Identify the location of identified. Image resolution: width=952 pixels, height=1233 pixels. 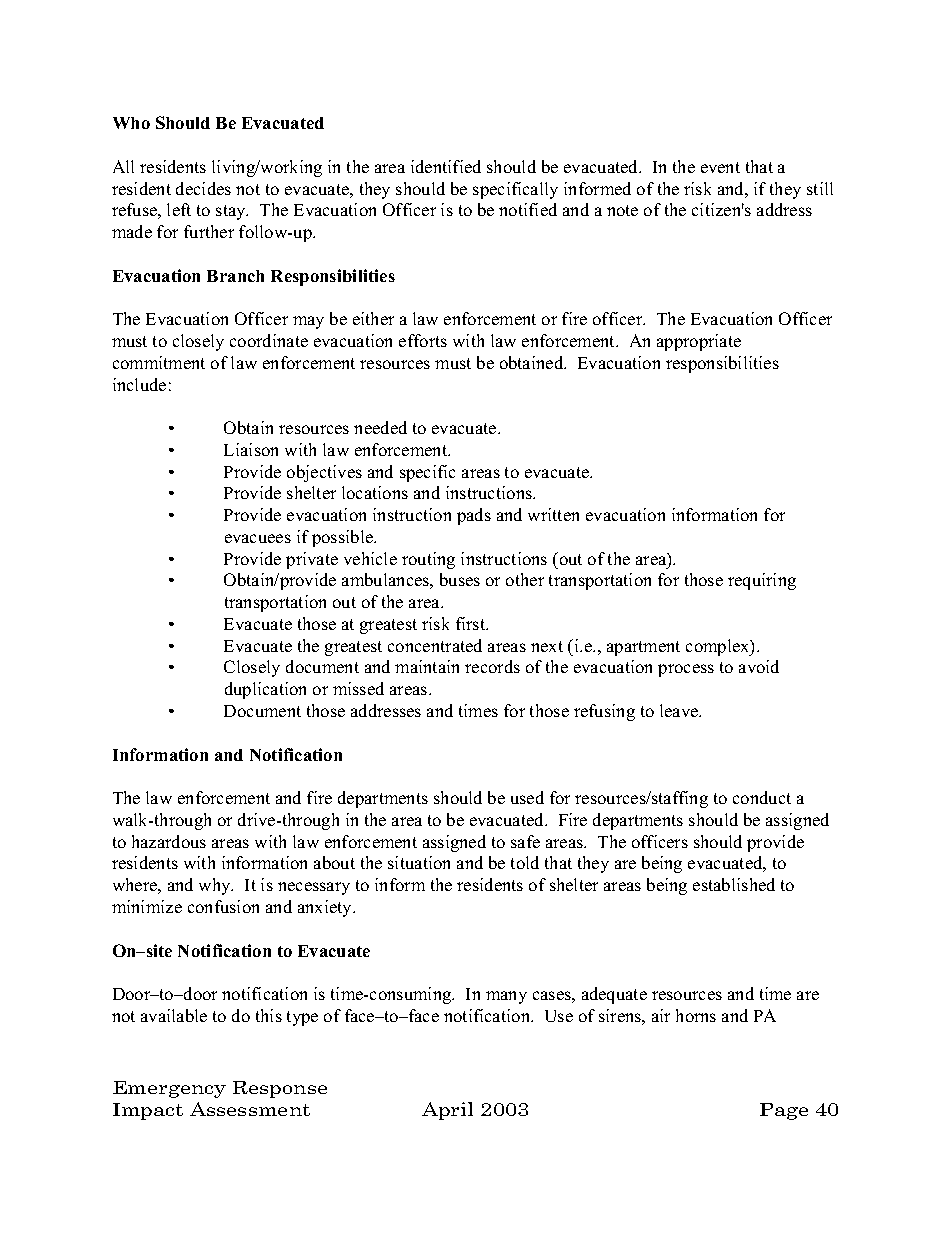
(446, 166).
